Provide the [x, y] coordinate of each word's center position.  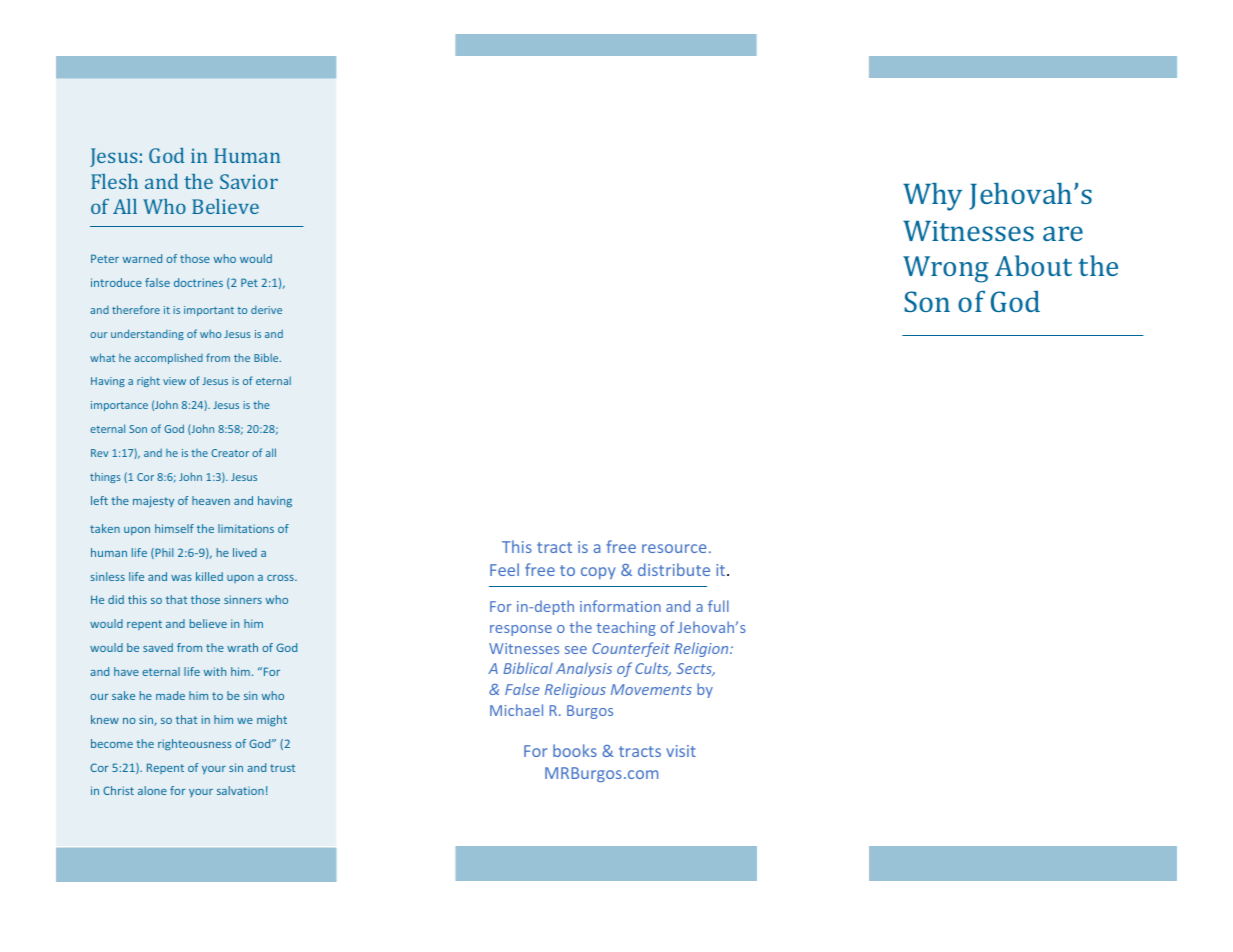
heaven [211, 500]
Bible [267, 357]
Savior [249, 181]
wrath [242, 647]
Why [932, 197]
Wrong [945, 269]
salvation [240, 790]
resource [674, 548]
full [718, 606]
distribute [674, 569]
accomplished [168, 358]
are [1063, 233]
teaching [626, 628]
